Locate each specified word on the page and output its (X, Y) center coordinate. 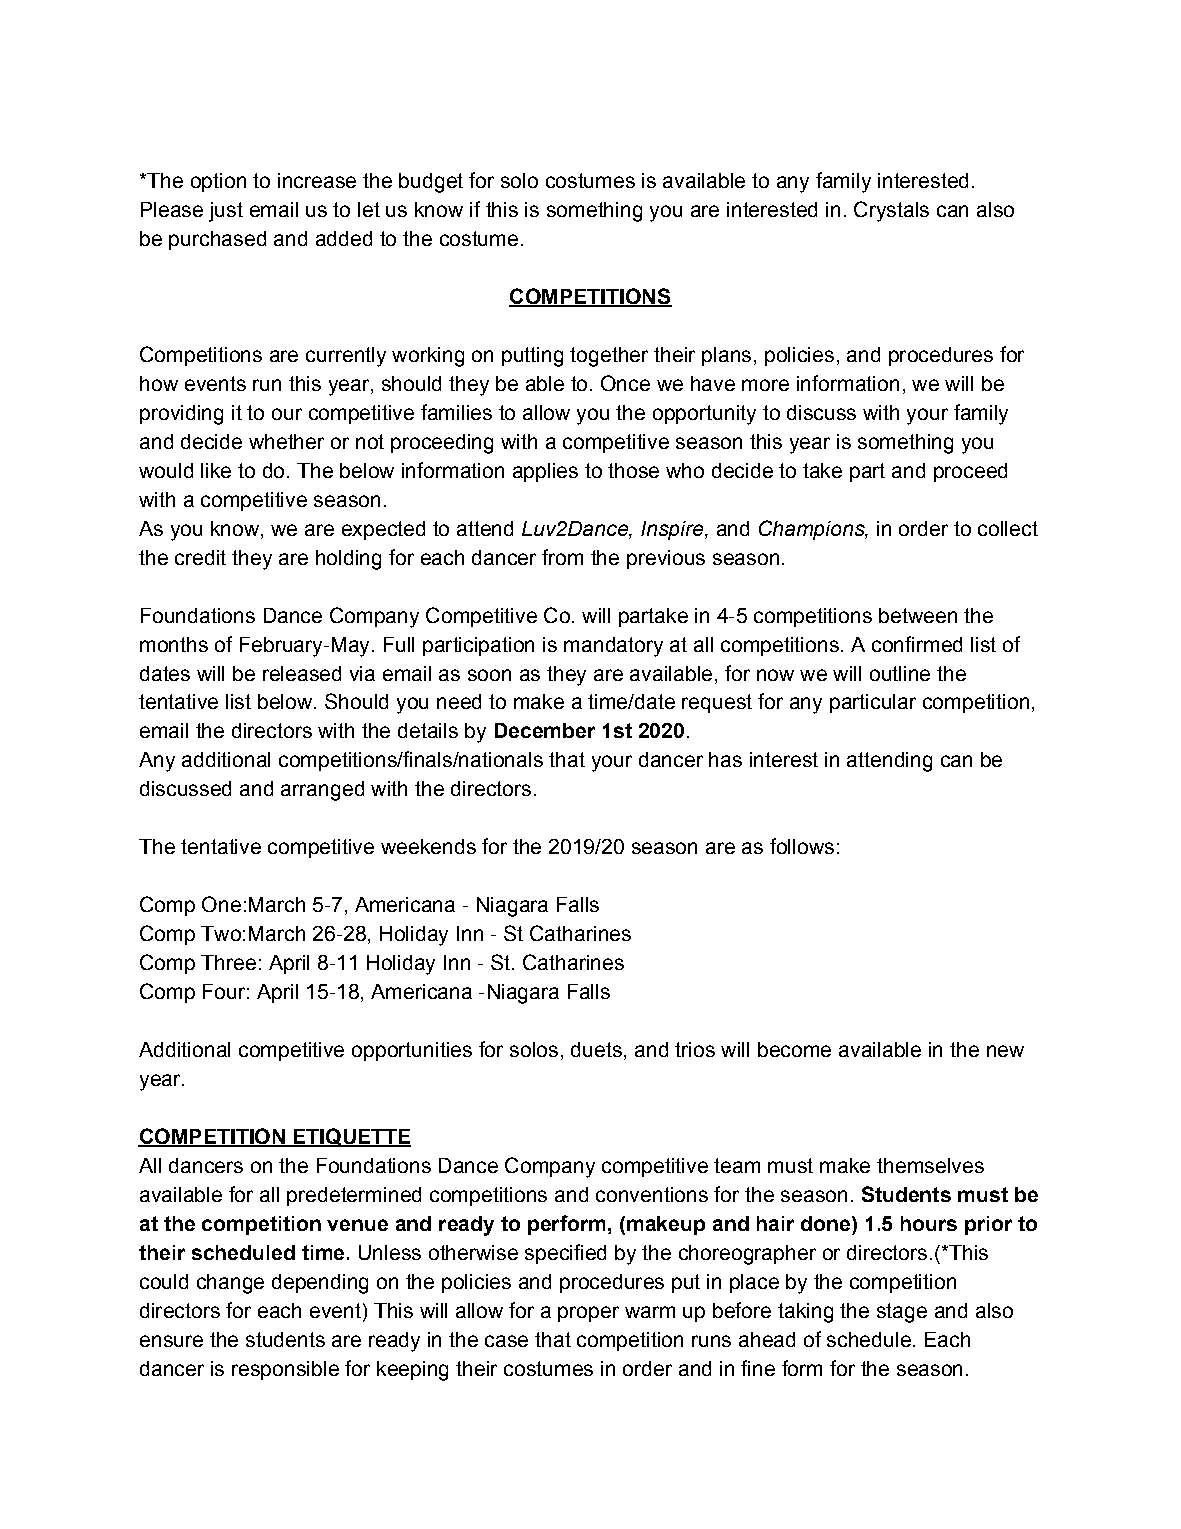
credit (200, 557)
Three (228, 962)
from (562, 557)
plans (726, 356)
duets (596, 1049)
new (1005, 1051)
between (918, 615)
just (226, 212)
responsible (285, 1370)
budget (431, 183)
